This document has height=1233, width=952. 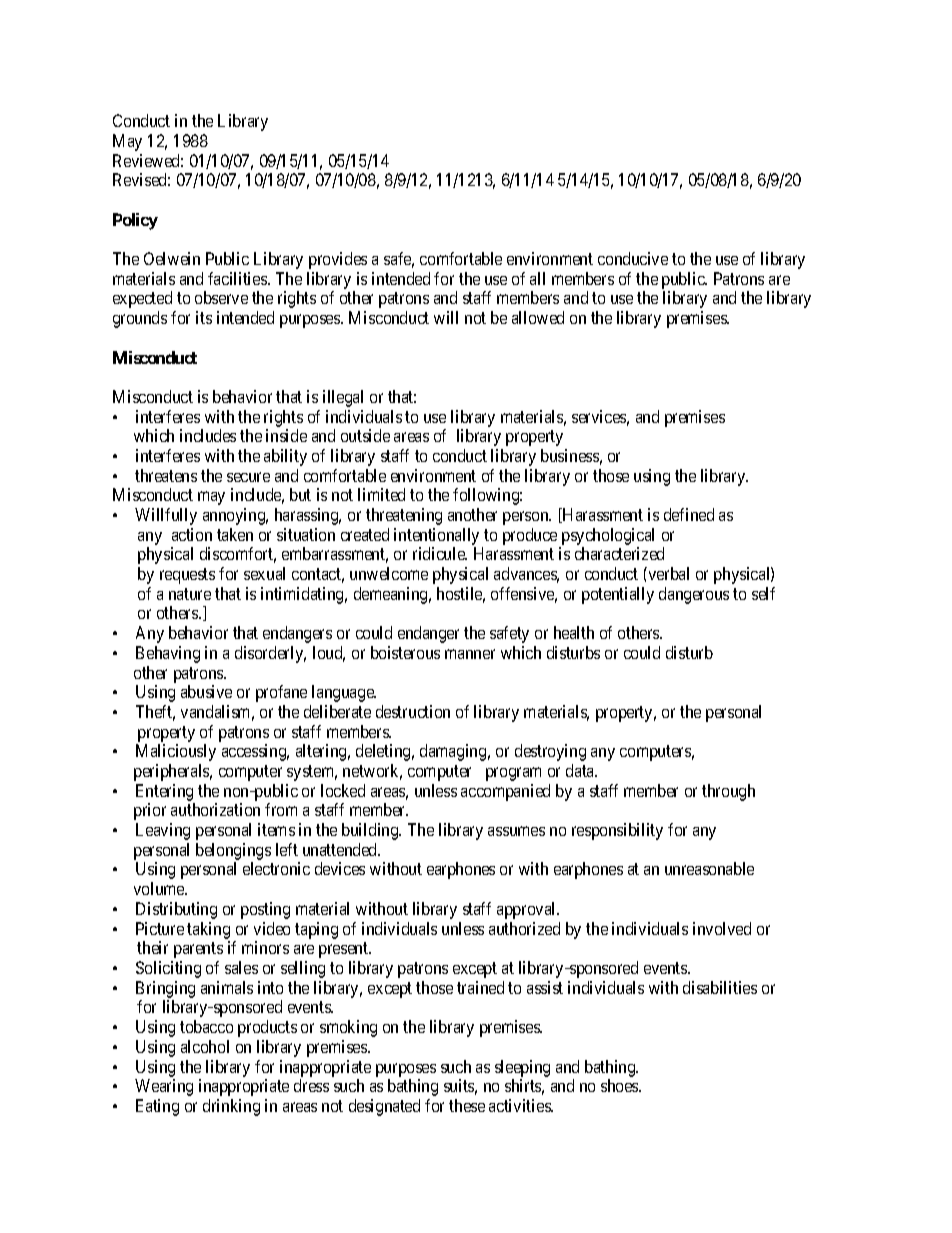 What do you see at coordinates (722, 928) in the document?
I see `involved` at bounding box center [722, 928].
